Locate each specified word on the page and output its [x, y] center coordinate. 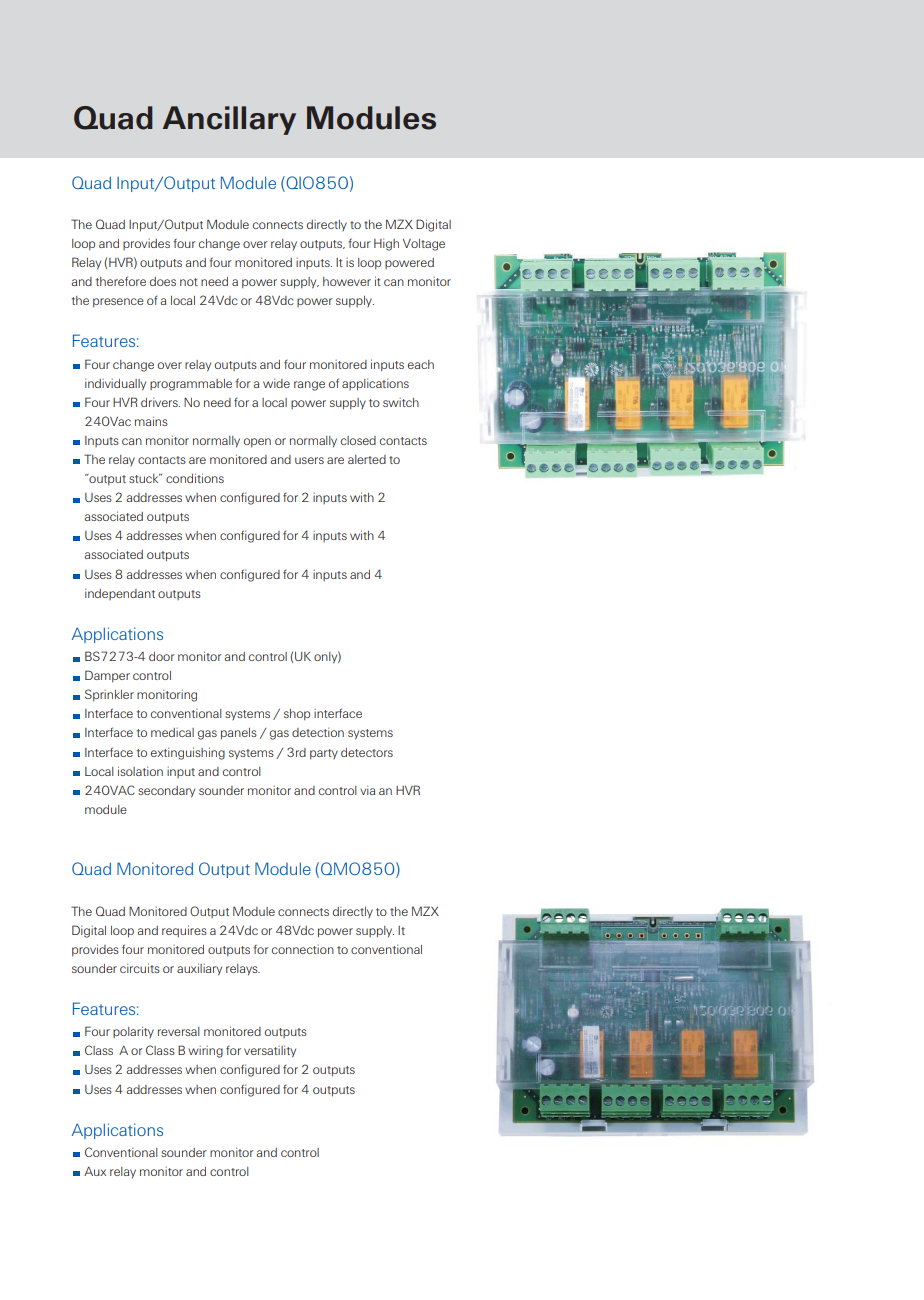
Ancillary [229, 120]
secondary [166, 792]
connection [303, 949]
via [367, 790]
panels [239, 734]
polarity [133, 1032]
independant [120, 594]
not [189, 282]
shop [297, 714]
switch [401, 402]
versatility [270, 1051]
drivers [160, 402]
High [386, 244]
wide [276, 383]
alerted [367, 459]
